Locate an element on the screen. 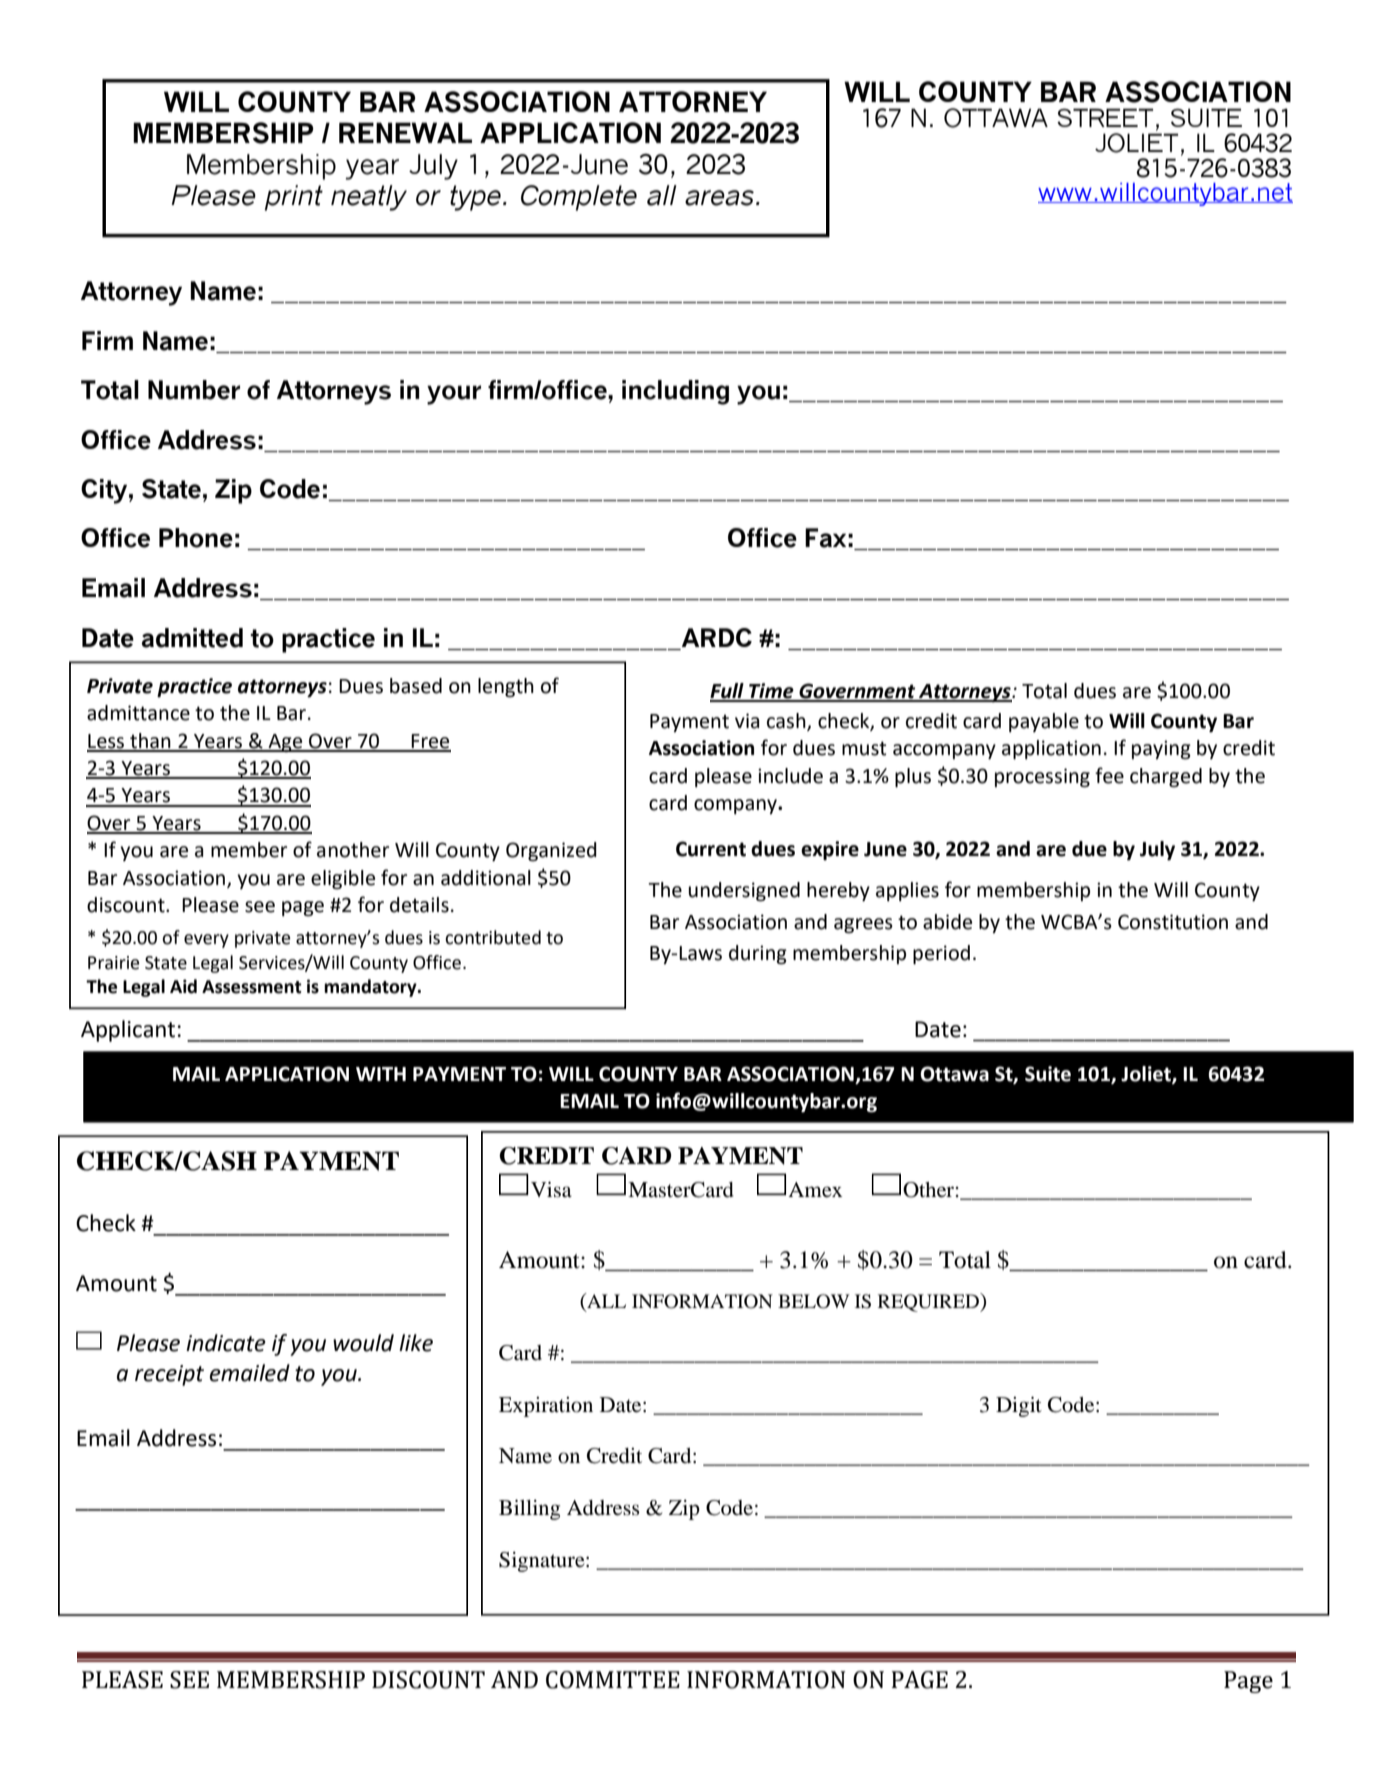  Assessment is located at coordinates (252, 987).
